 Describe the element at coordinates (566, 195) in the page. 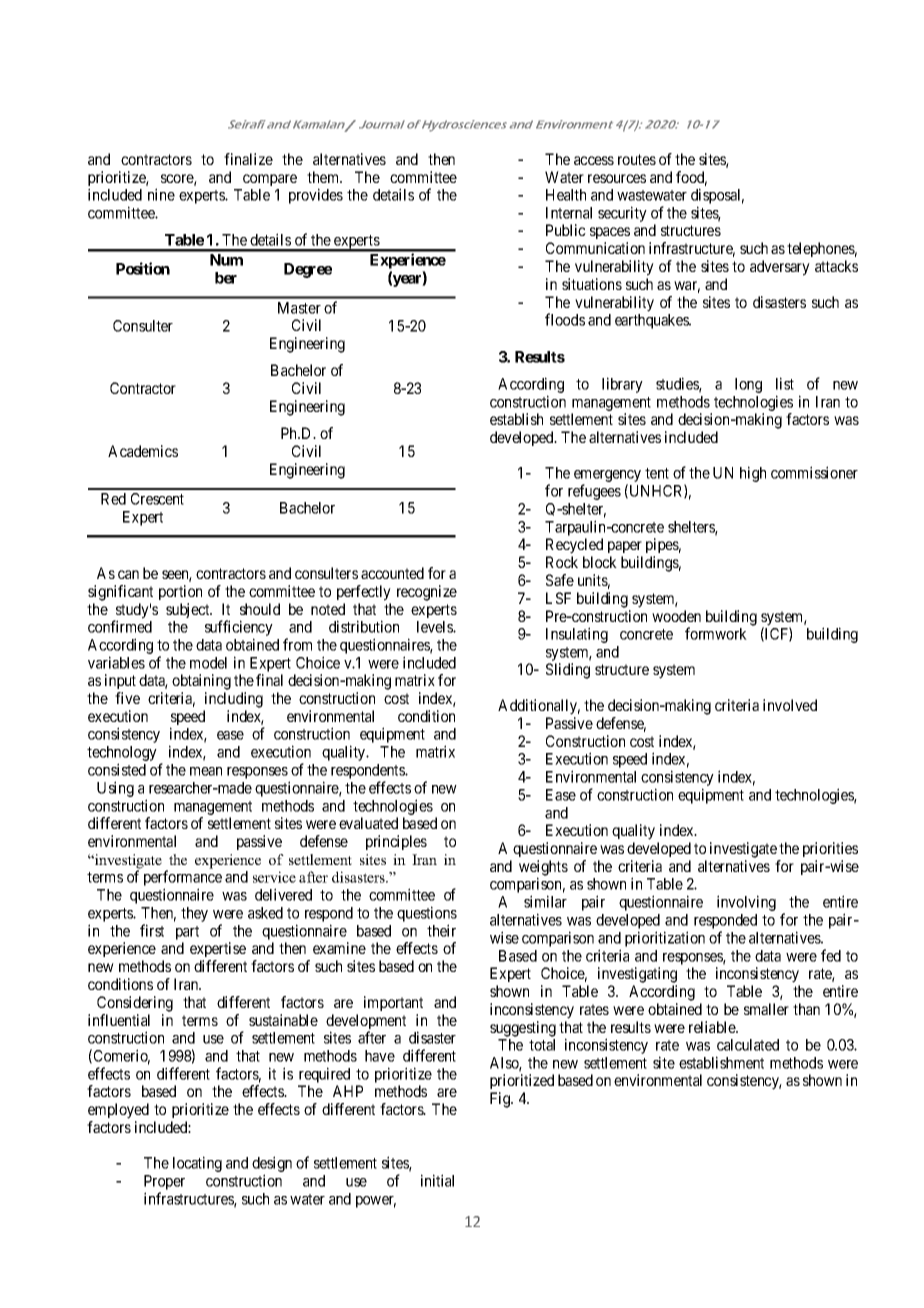

I see `Health` at that location.
